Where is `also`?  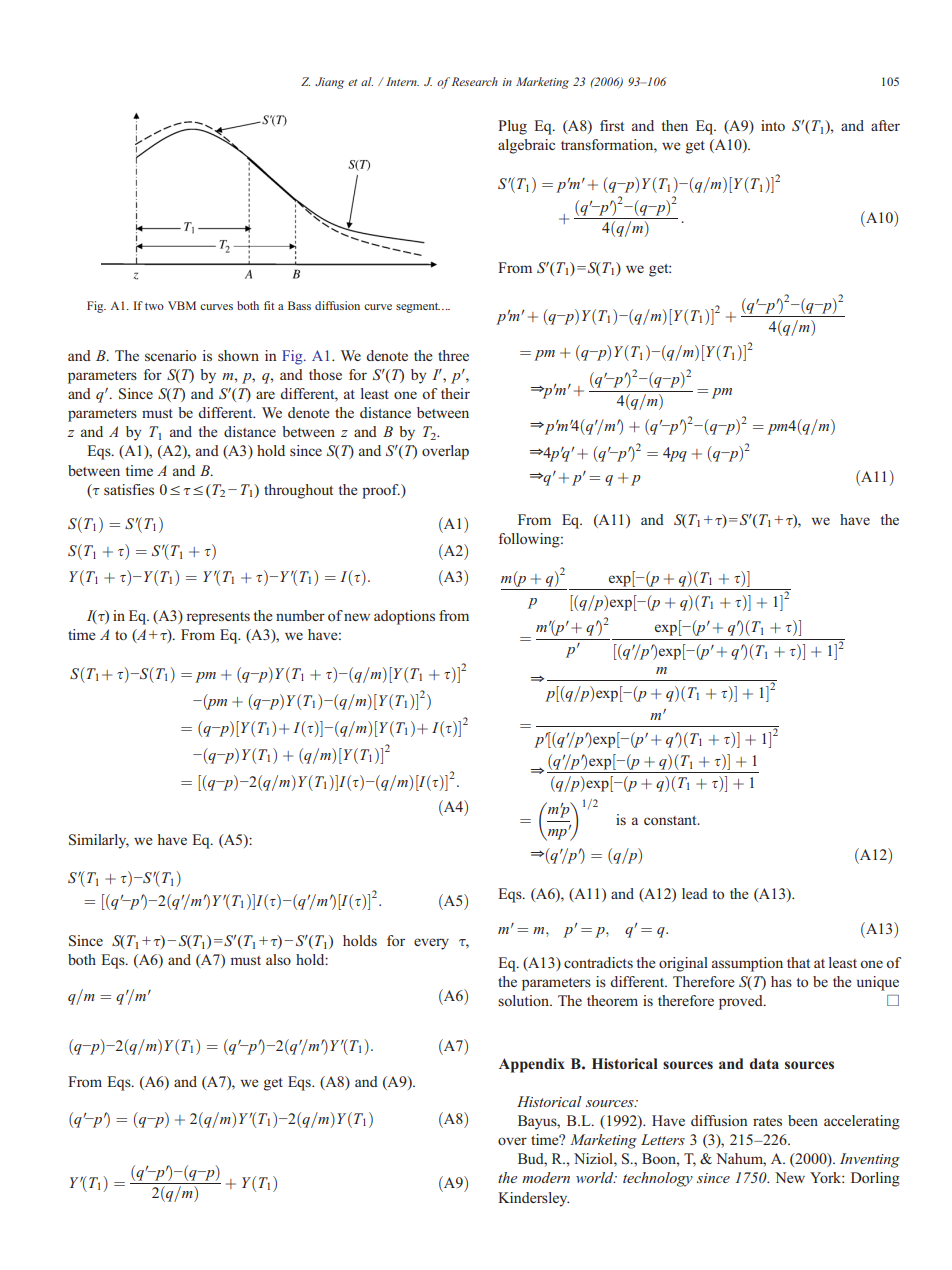 also is located at coordinates (278, 959).
